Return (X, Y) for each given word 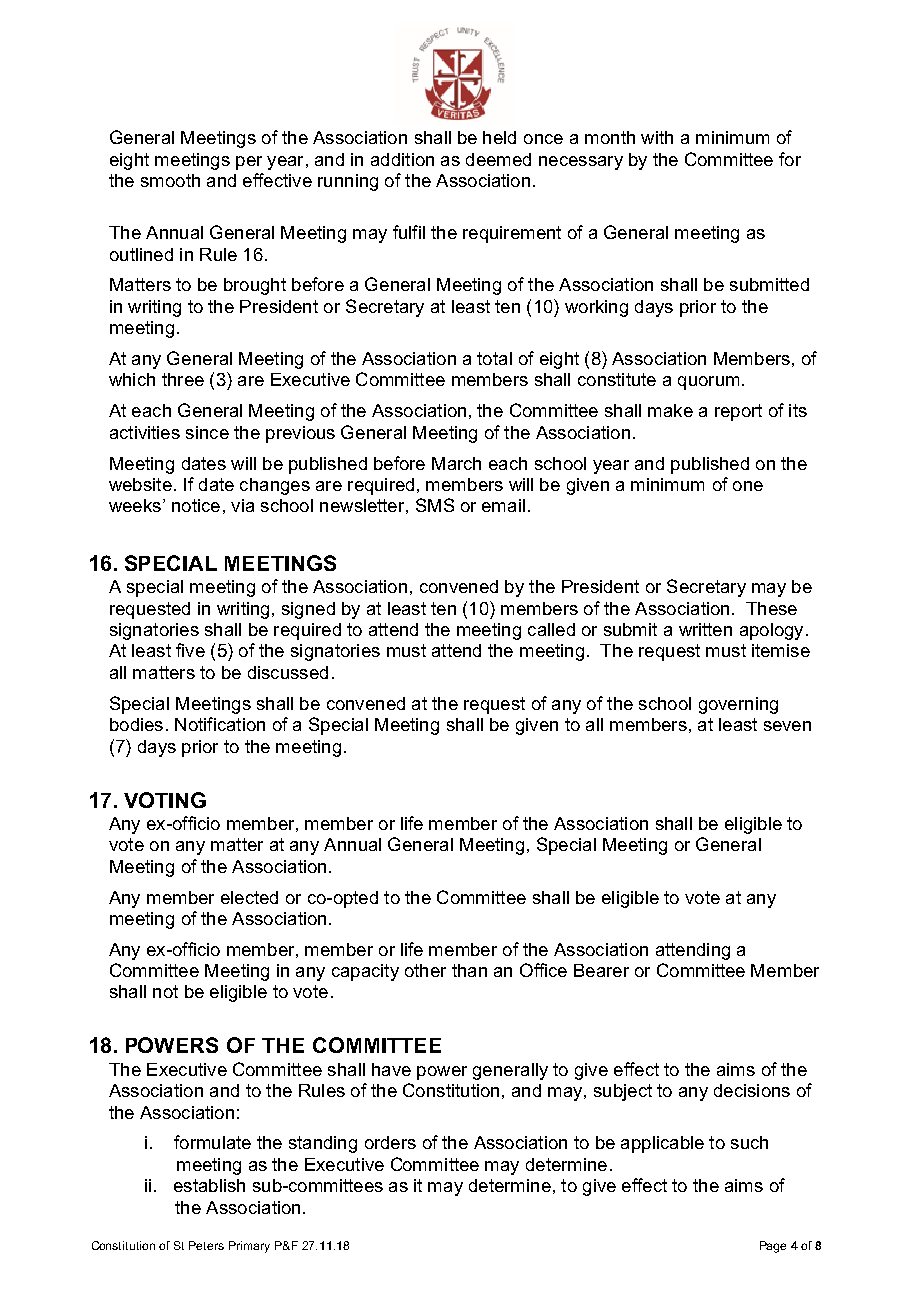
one (748, 486)
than (469, 970)
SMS (435, 505)
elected (249, 897)
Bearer (601, 970)
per (249, 163)
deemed (498, 159)
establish (209, 1185)
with (657, 137)
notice (196, 505)
